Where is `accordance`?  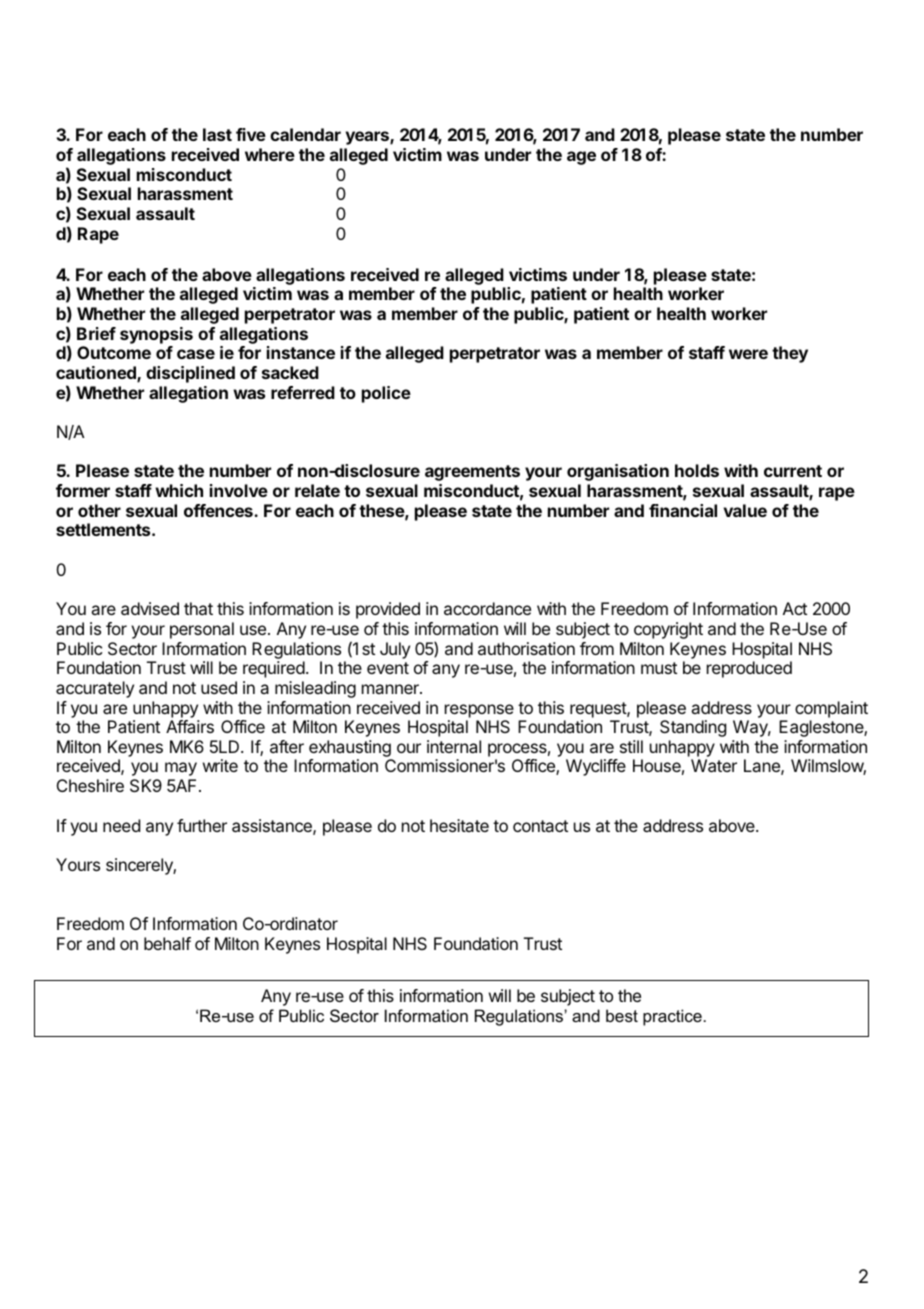
accordance is located at coordinates (487, 608).
